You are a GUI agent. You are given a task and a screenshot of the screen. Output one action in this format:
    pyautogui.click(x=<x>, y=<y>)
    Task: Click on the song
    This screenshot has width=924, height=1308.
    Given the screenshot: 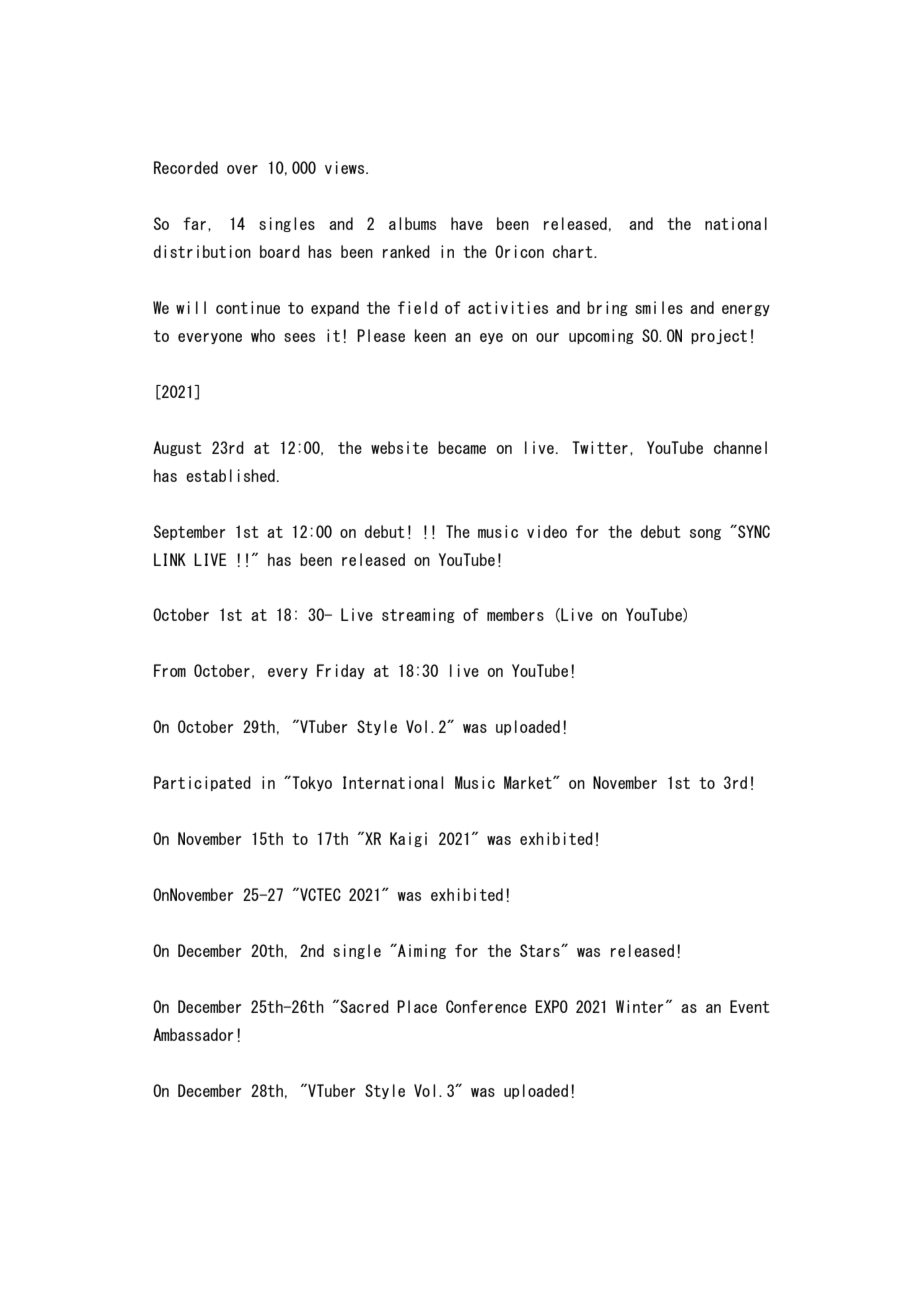 What is the action you would take?
    pyautogui.click(x=705, y=534)
